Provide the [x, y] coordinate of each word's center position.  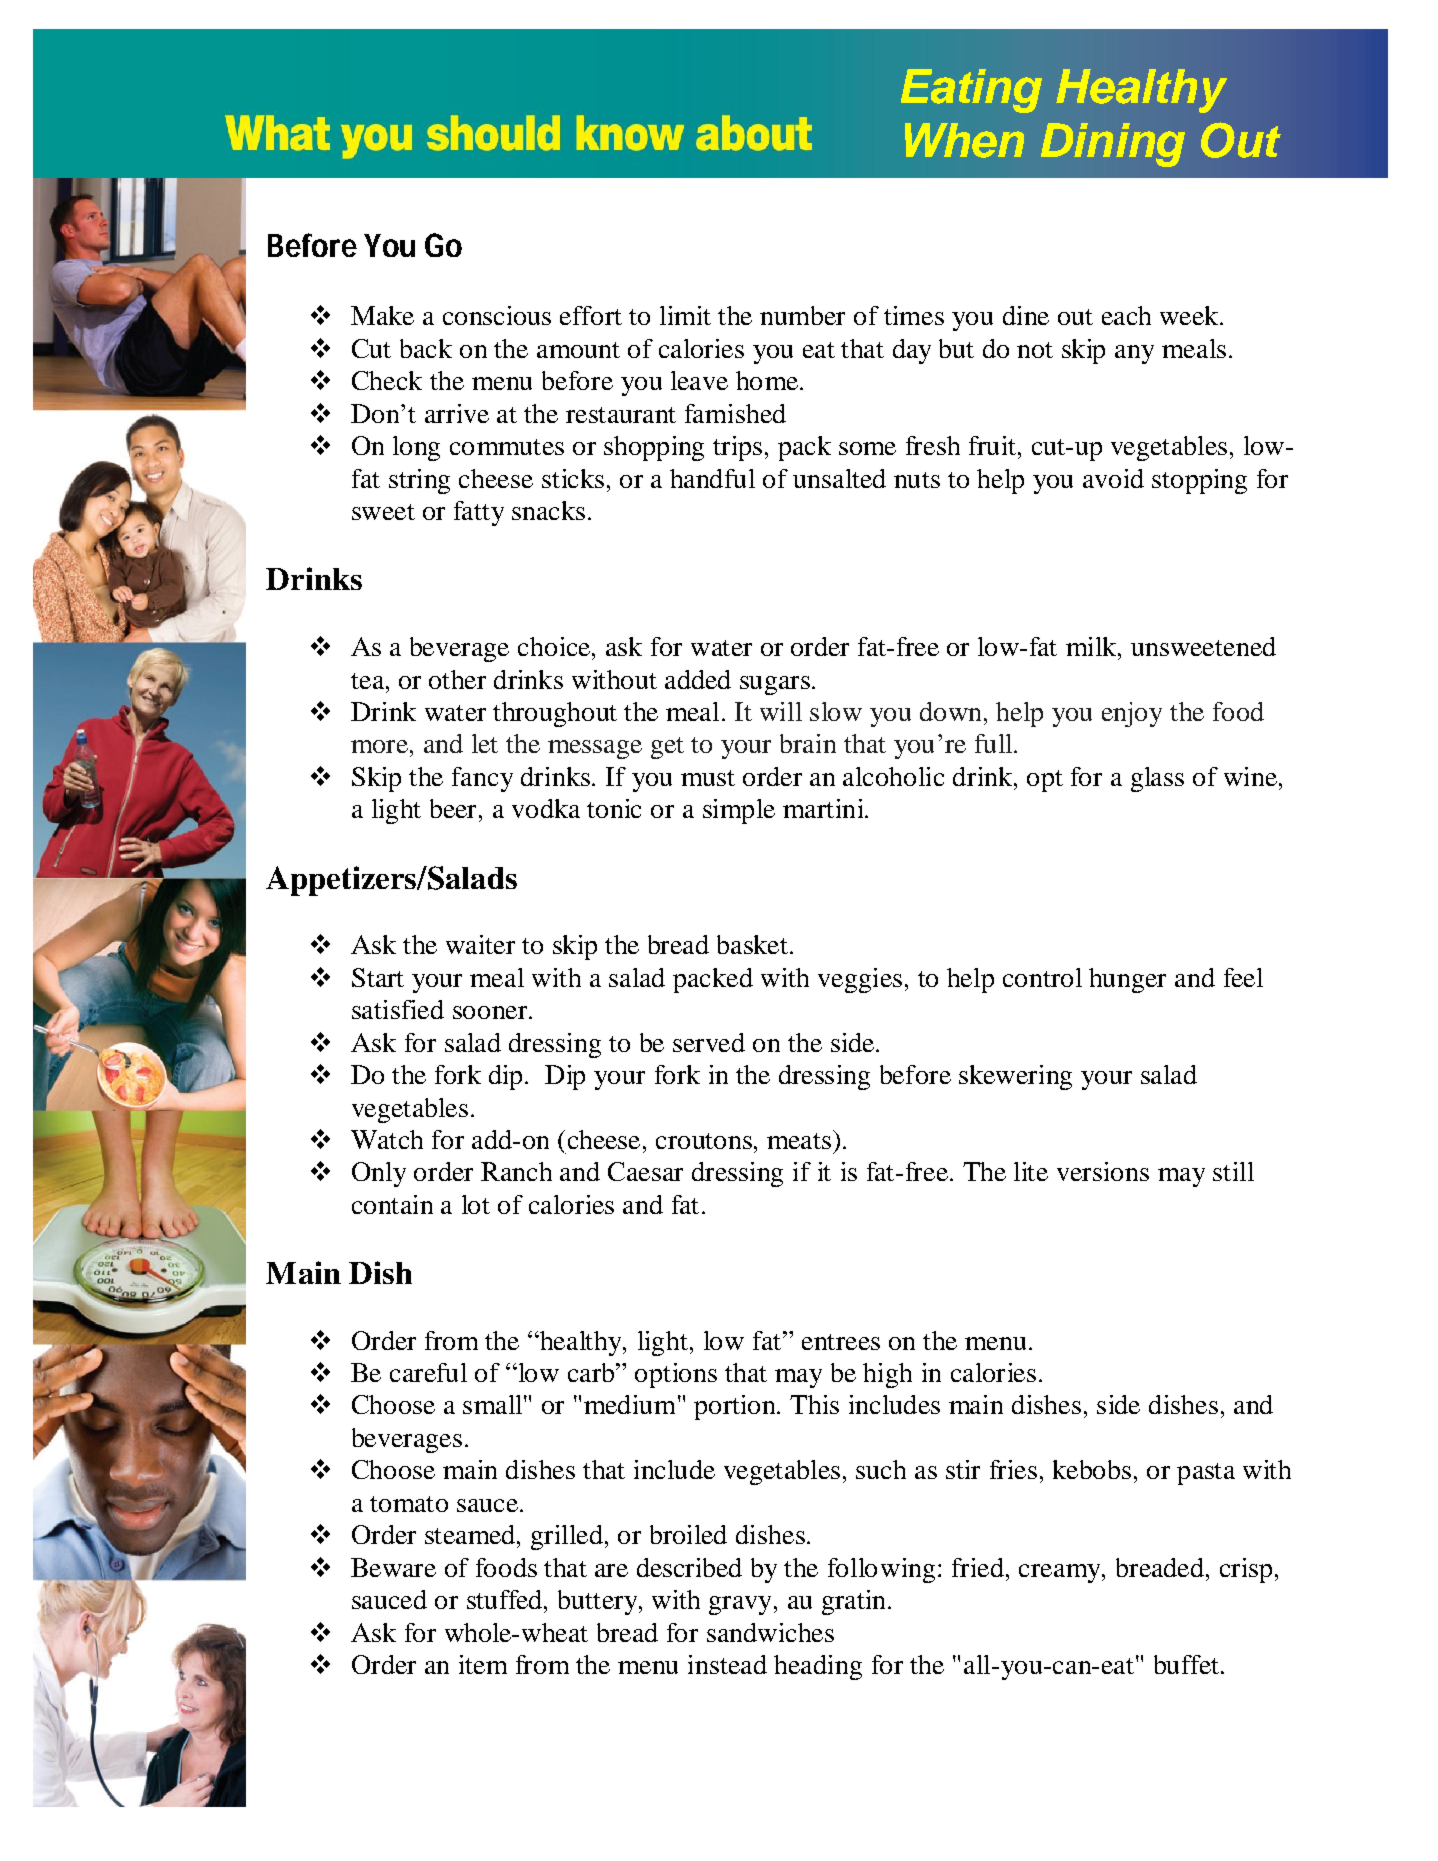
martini [824, 808]
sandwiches [770, 1632]
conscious [497, 315]
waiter [480, 944]
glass [1157, 779]
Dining [1113, 145]
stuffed [506, 1599]
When [964, 140]
